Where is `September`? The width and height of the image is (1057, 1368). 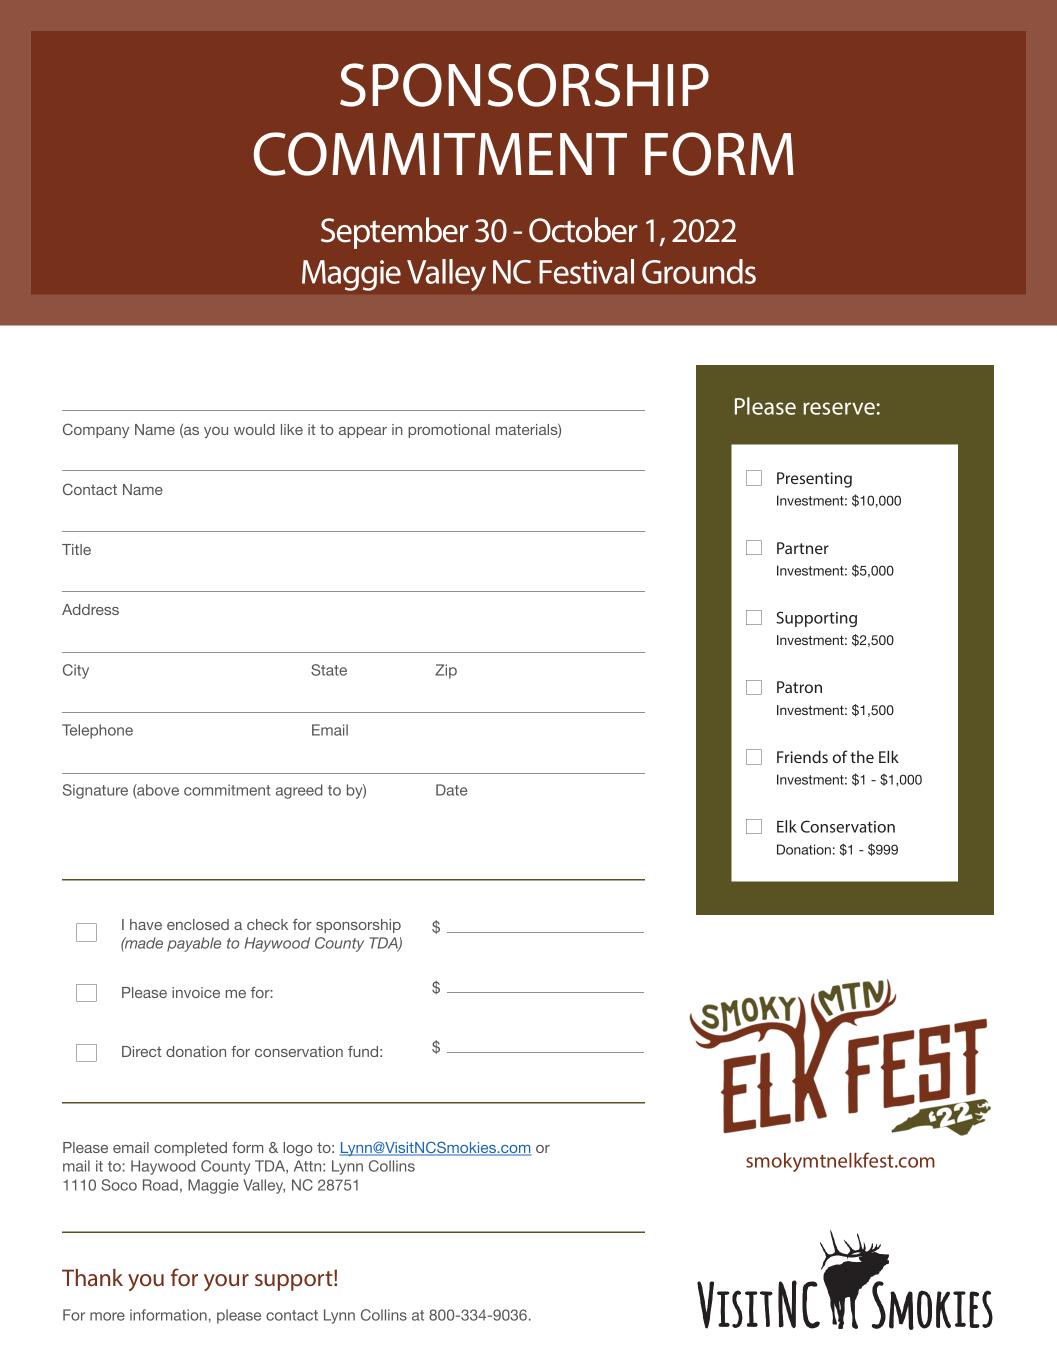 September is located at coordinates (395, 233).
